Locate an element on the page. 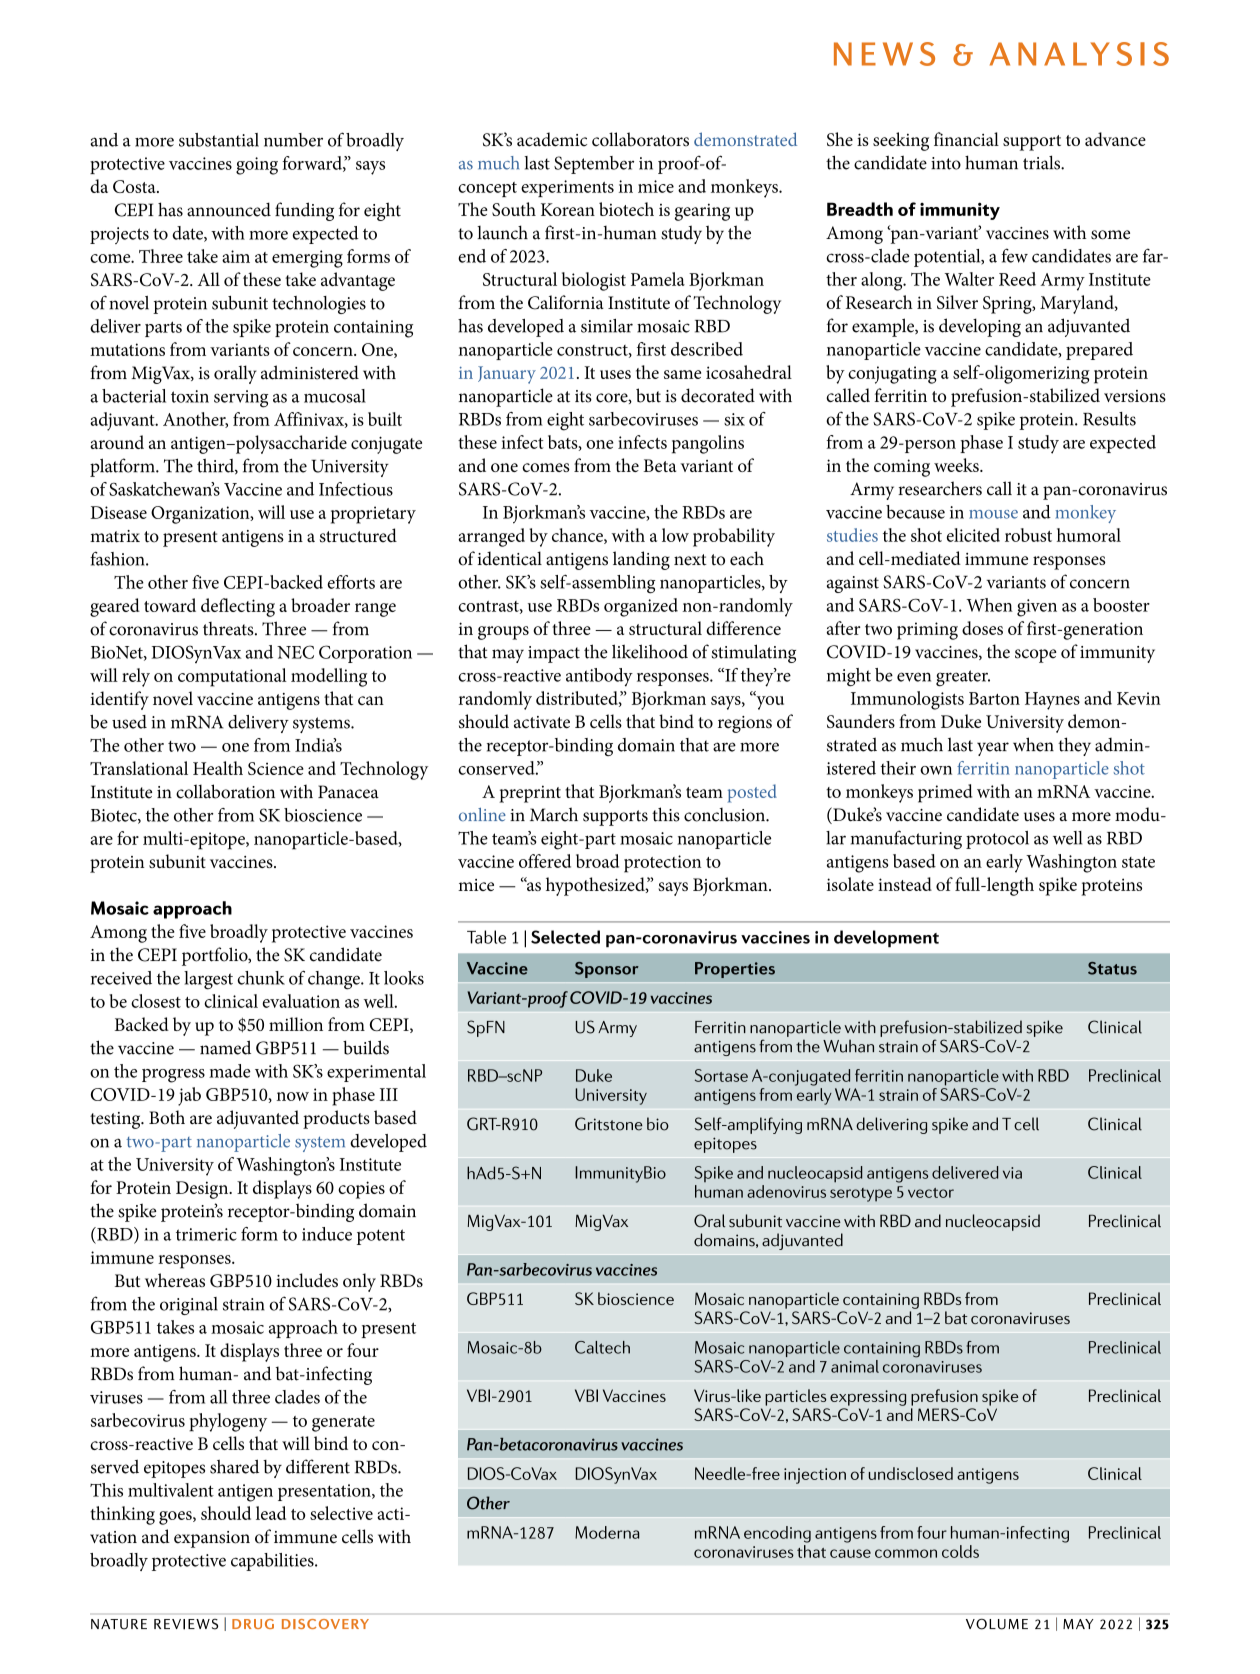 This page has width=1260, height=1674. landing is located at coordinates (641, 560).
